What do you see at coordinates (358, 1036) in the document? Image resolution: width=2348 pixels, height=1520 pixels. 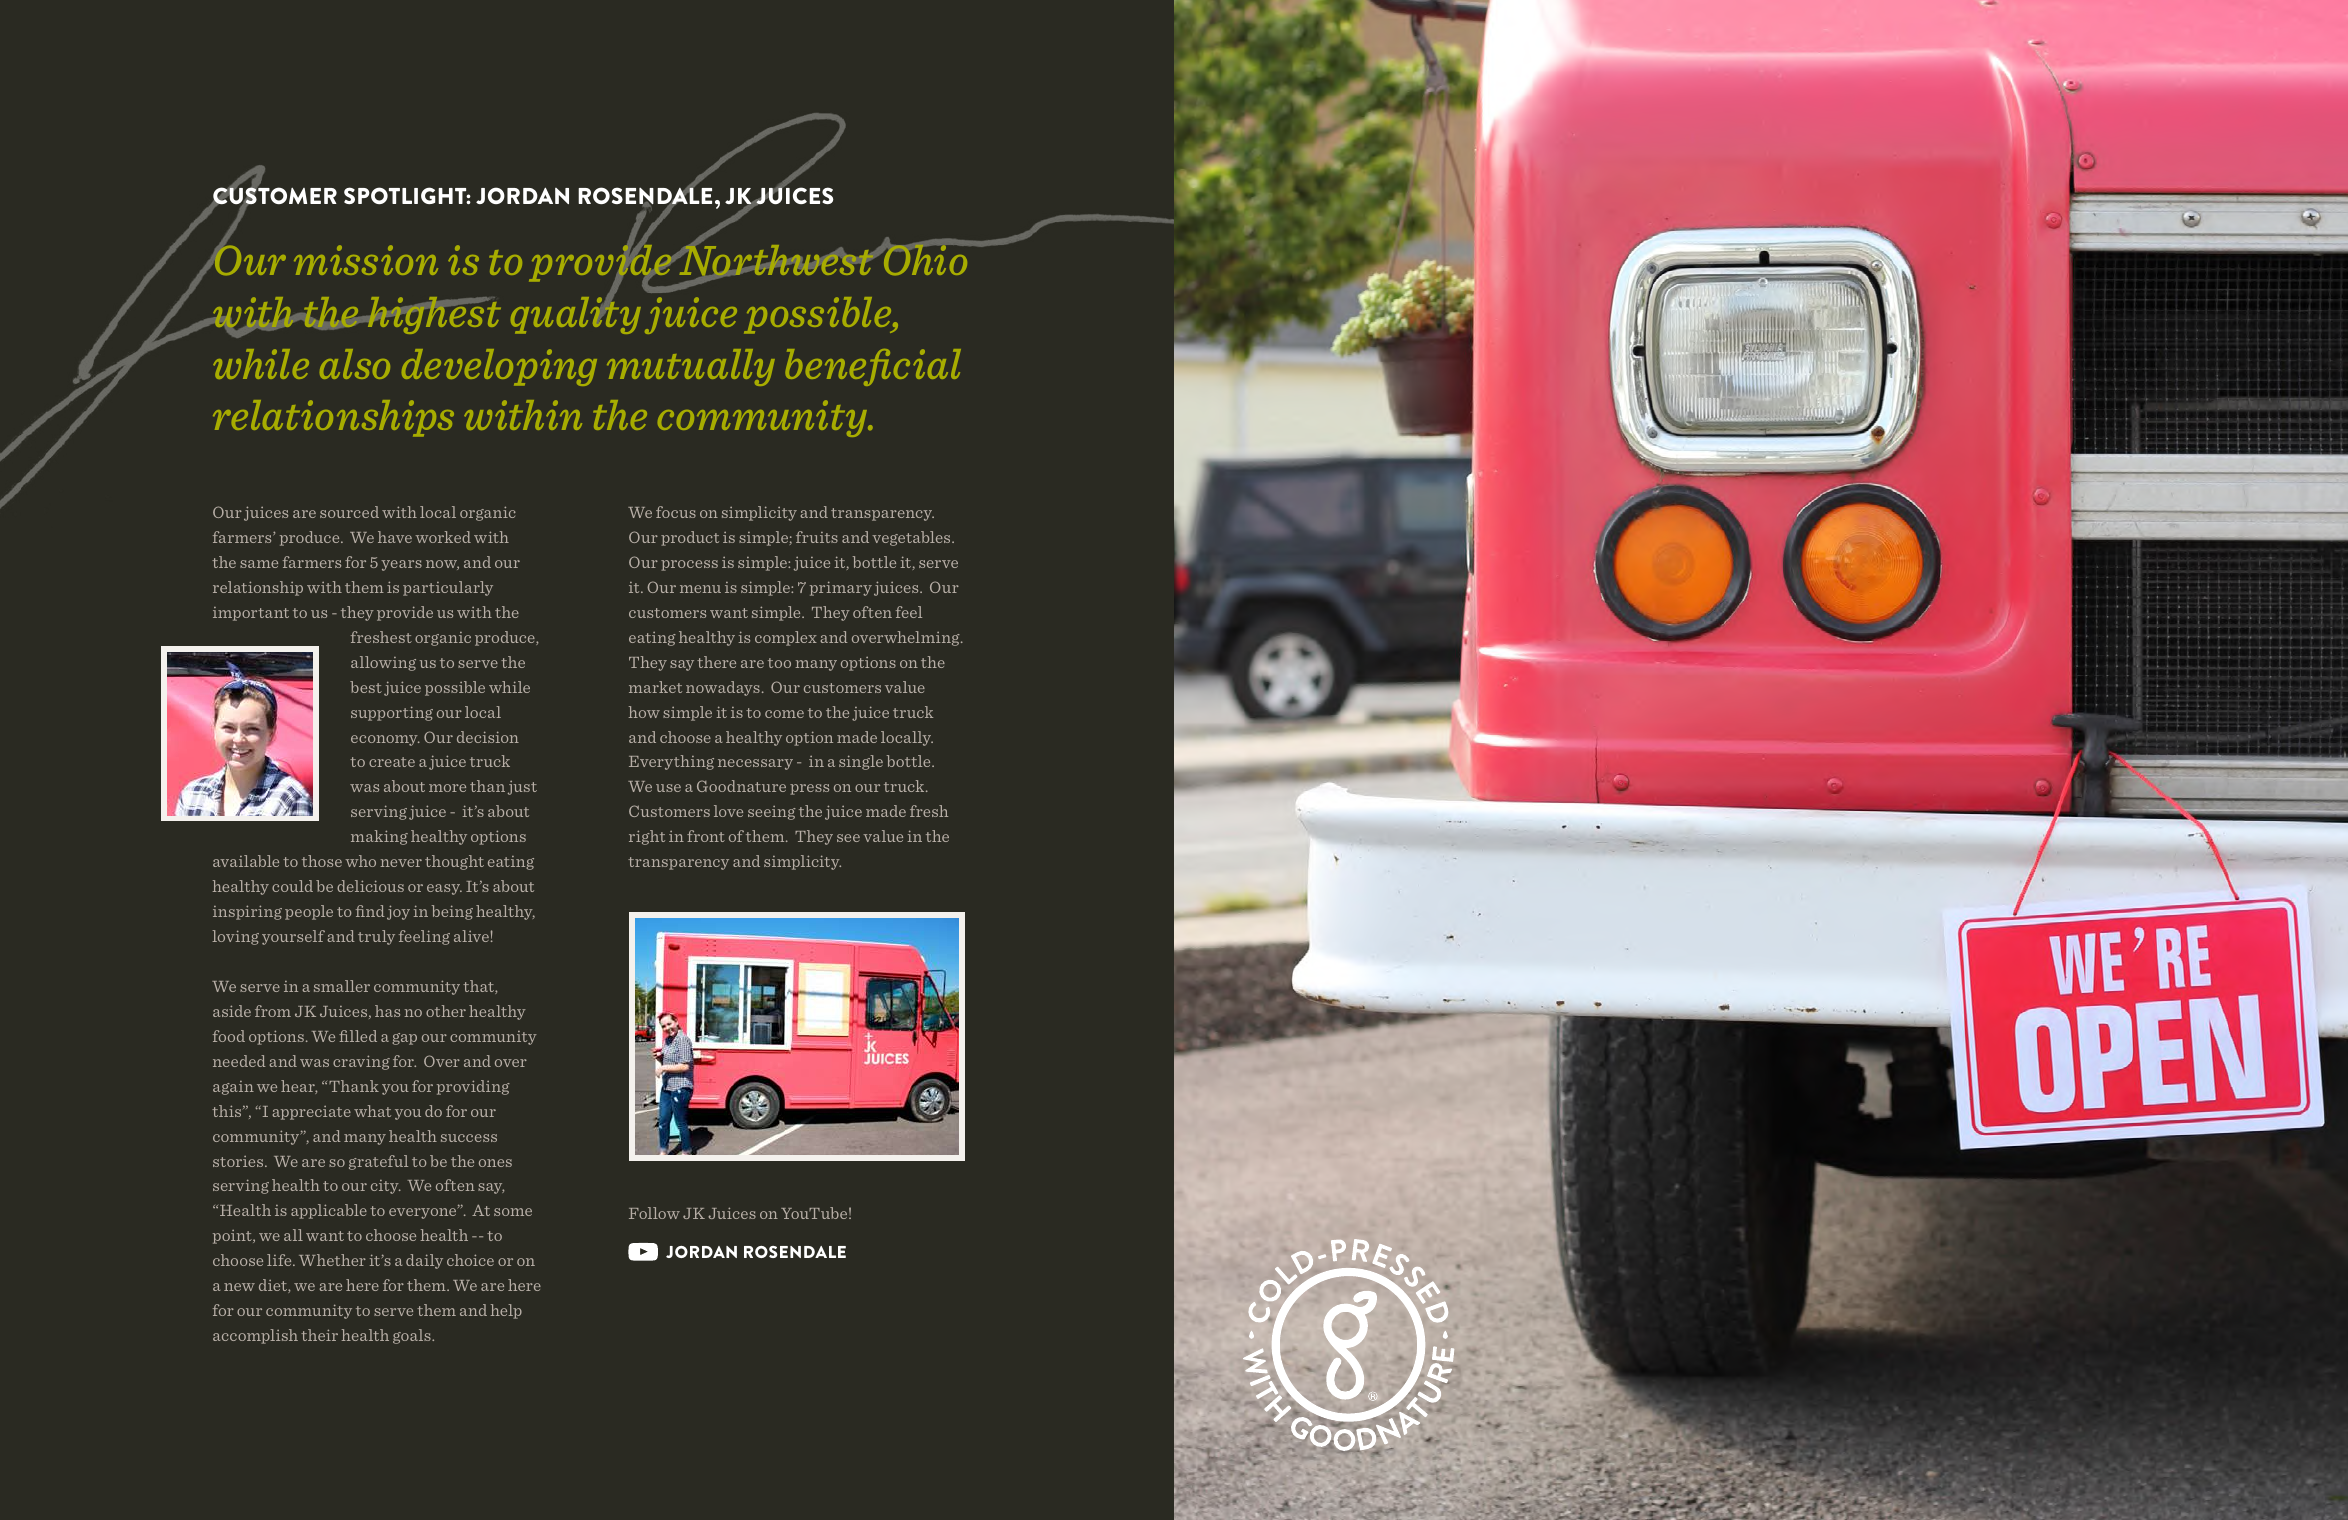 I see `filled` at bounding box center [358, 1036].
